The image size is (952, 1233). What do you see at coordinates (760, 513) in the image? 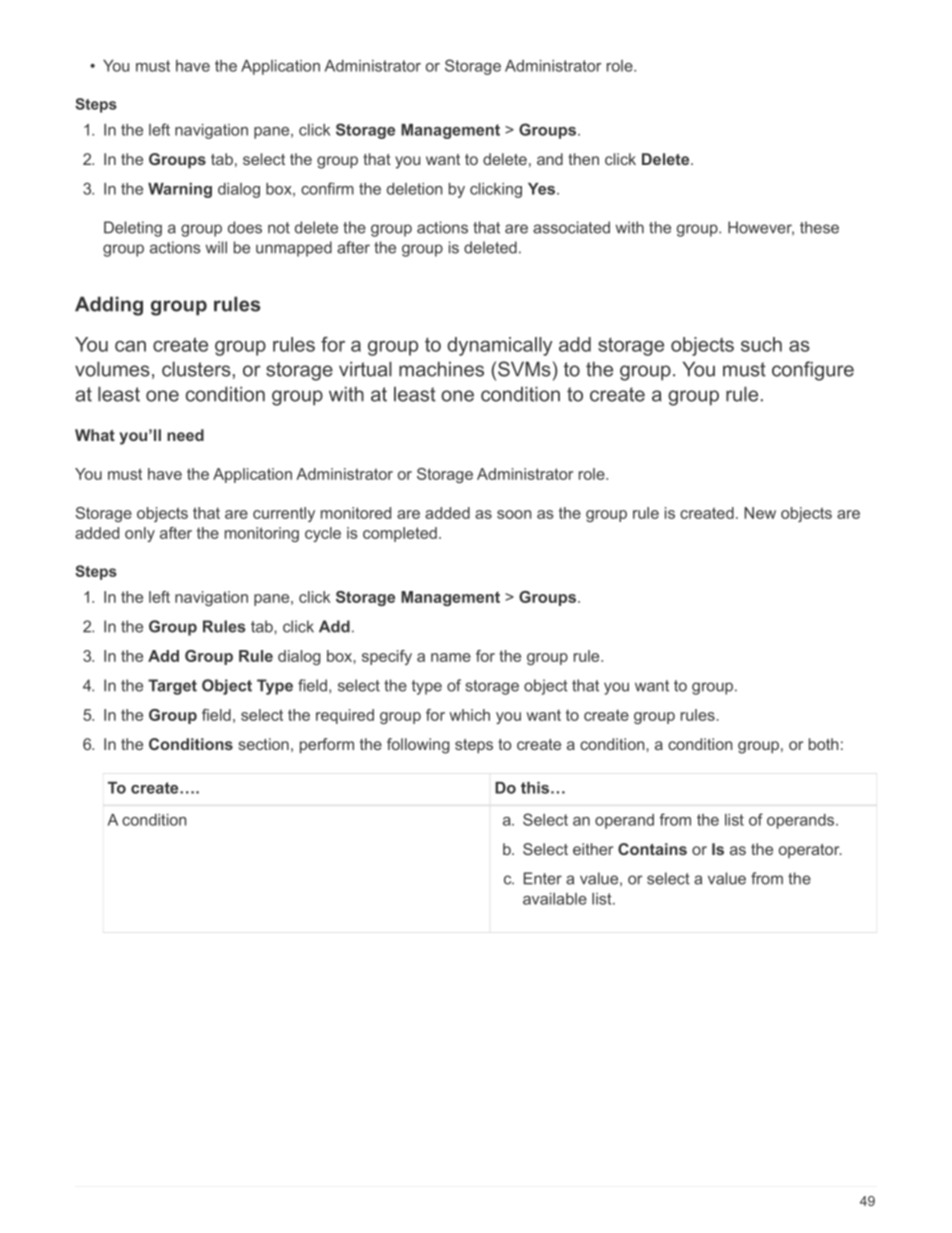
I see `New` at bounding box center [760, 513].
